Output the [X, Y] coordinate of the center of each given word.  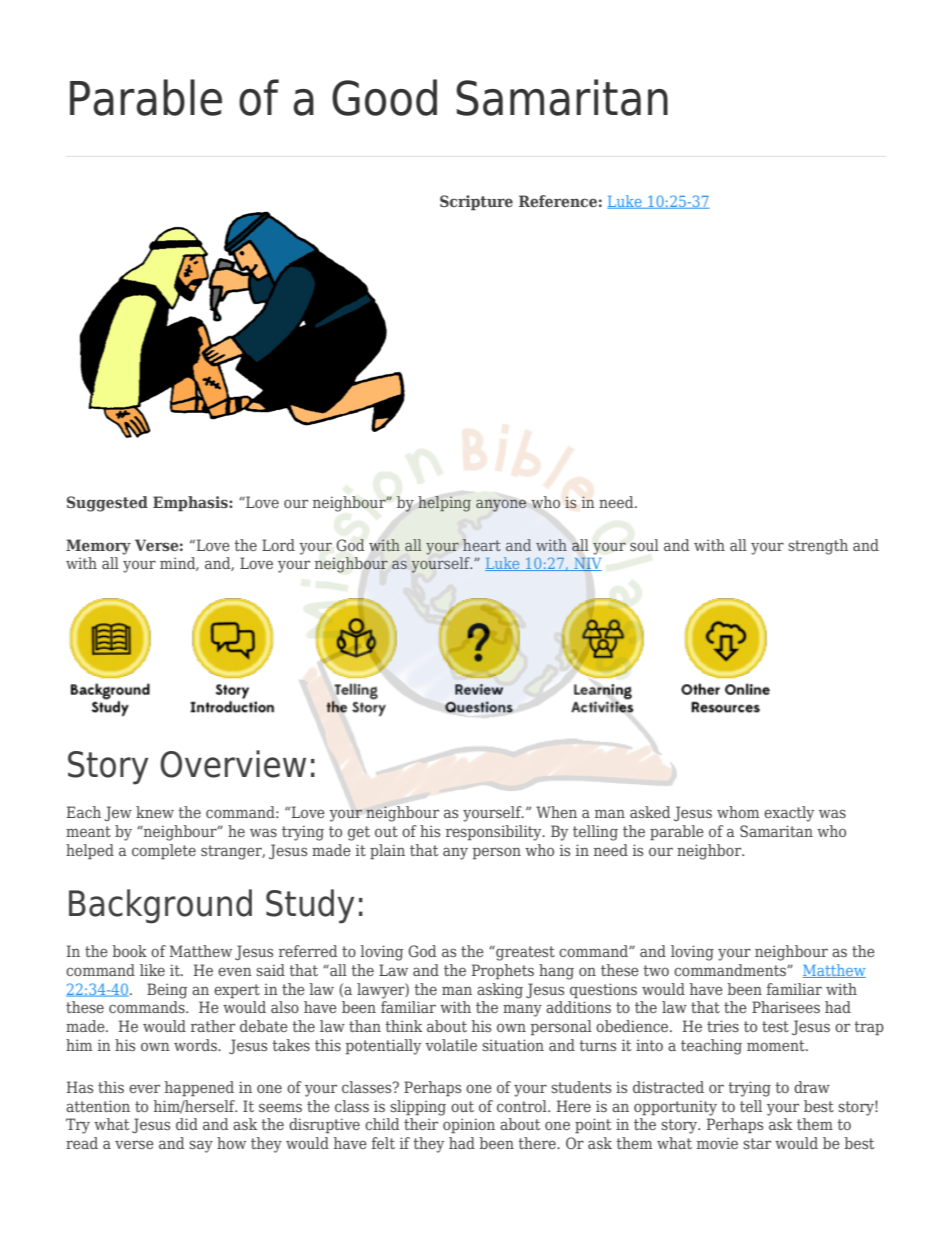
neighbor [710, 852]
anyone [501, 505]
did [187, 1124]
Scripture [476, 203]
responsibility [495, 833]
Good [384, 97]
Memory [98, 547]
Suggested [107, 504]
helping [444, 504]
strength [818, 547]
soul [644, 545]
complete [164, 852]
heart [482, 545]
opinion [469, 1126]
